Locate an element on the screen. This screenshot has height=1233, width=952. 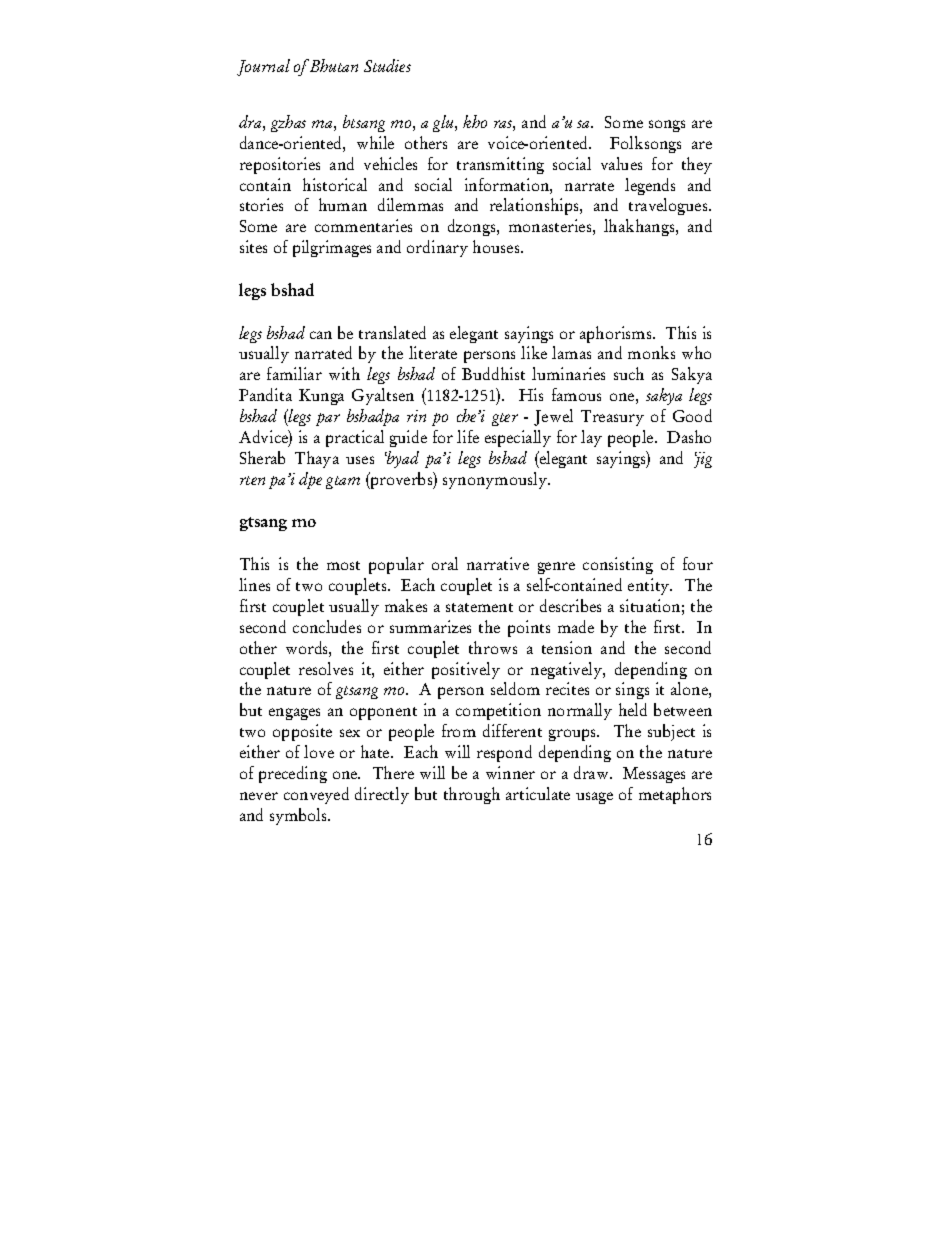
Studies is located at coordinates (387, 65).
